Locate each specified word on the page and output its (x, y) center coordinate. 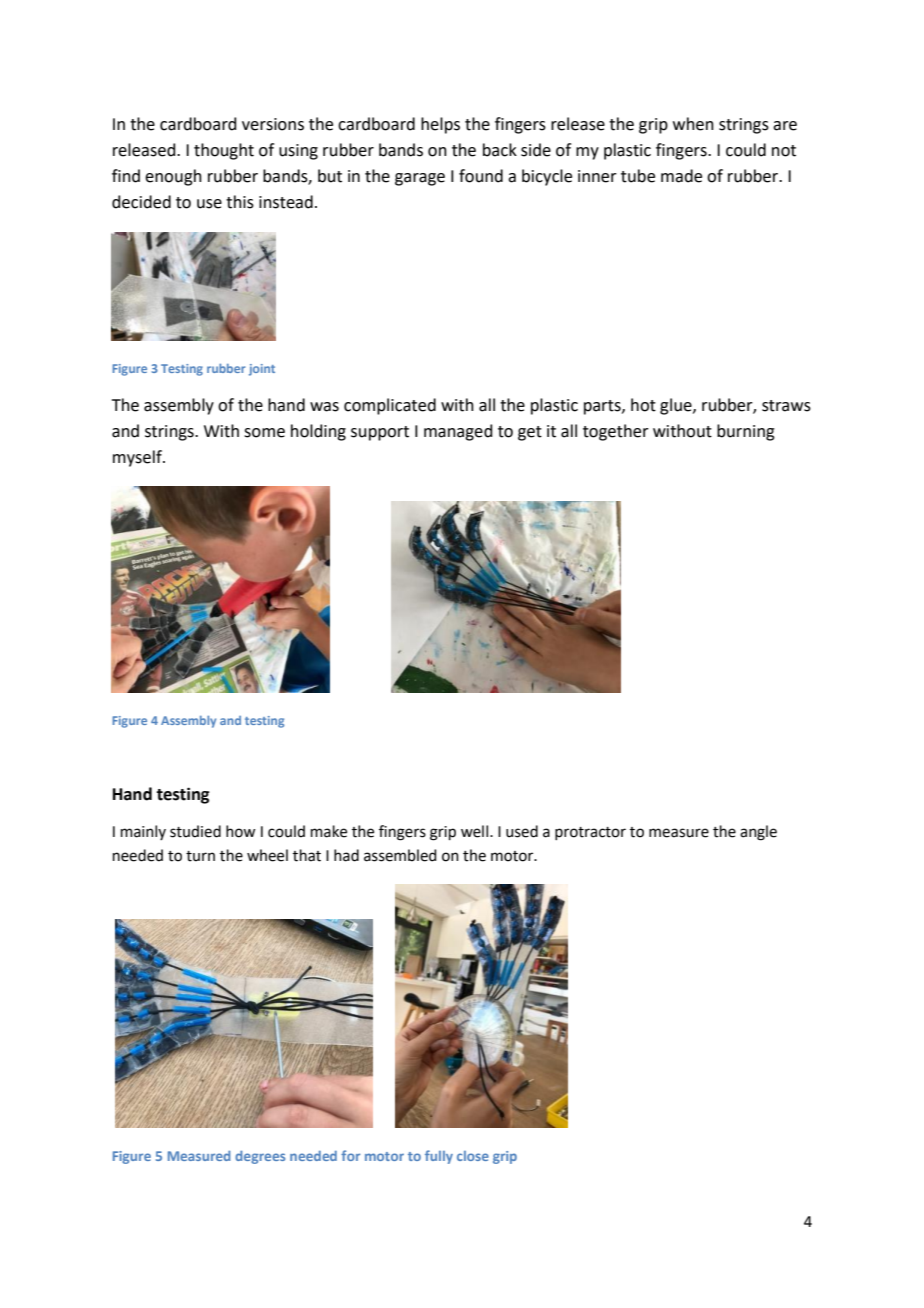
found (481, 176)
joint (262, 370)
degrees (260, 1157)
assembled (400, 855)
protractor (590, 833)
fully (439, 1157)
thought (224, 151)
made (681, 176)
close (473, 1156)
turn (200, 856)
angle (758, 833)
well (476, 831)
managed (458, 432)
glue (677, 406)
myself (138, 458)
